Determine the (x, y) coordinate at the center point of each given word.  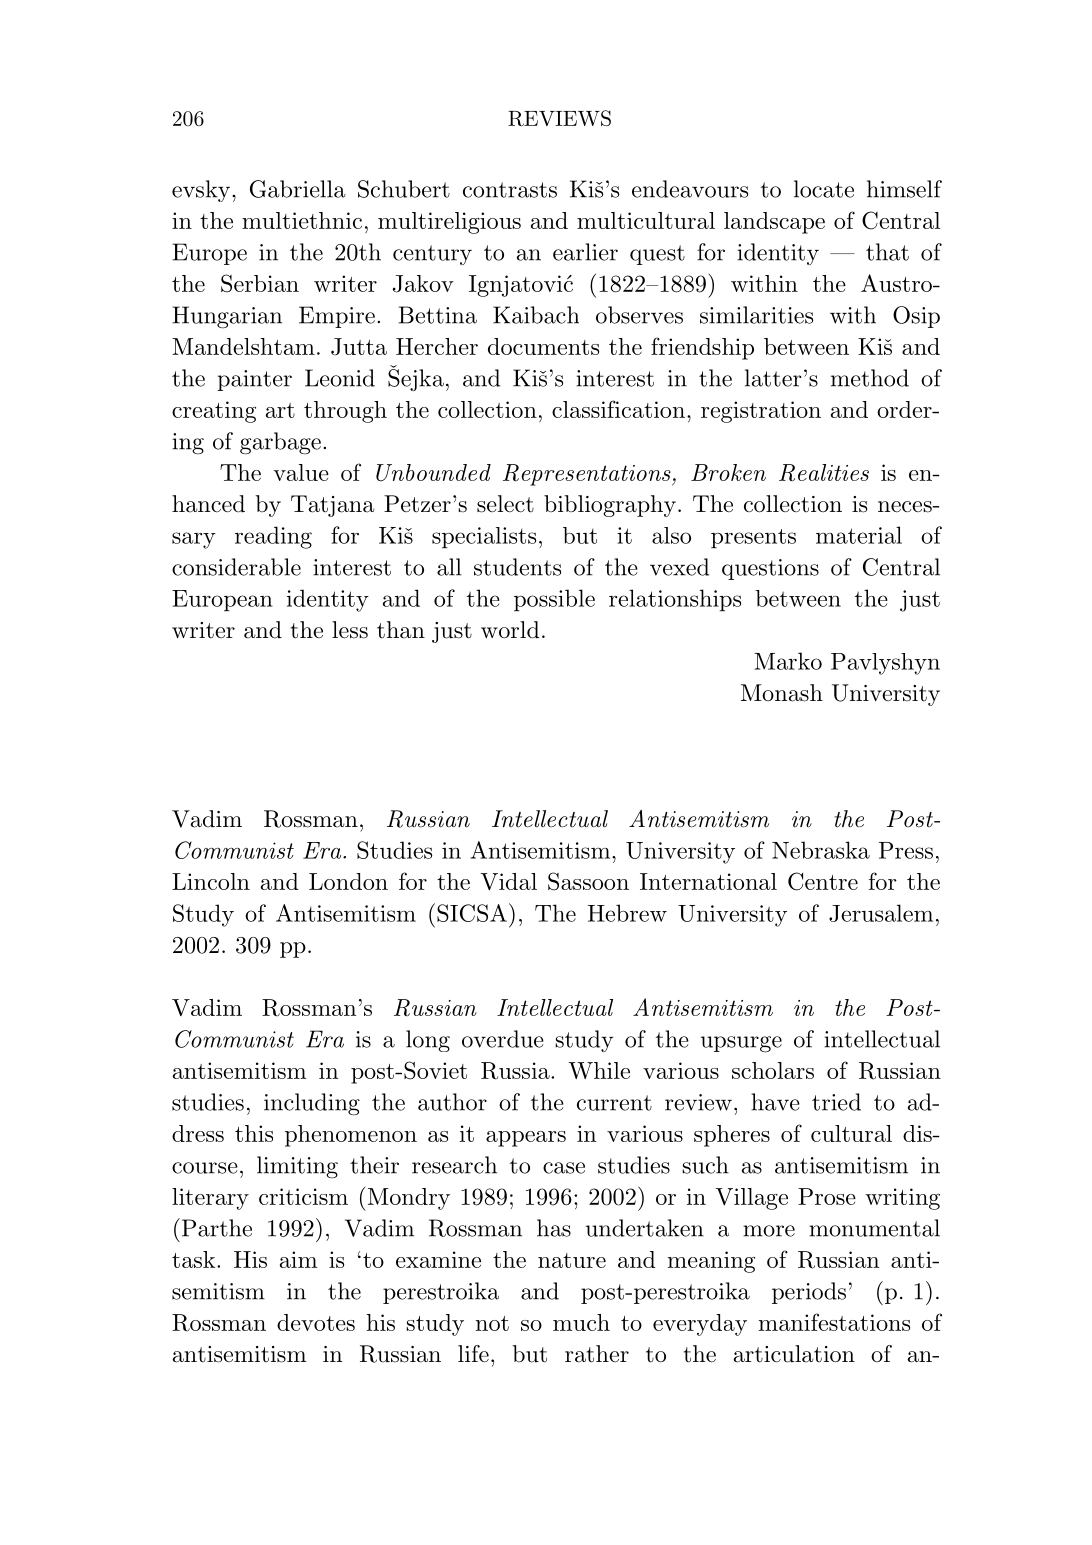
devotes (316, 1322)
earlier (585, 252)
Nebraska (821, 850)
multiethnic (302, 220)
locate (824, 189)
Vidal (508, 881)
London (348, 881)
